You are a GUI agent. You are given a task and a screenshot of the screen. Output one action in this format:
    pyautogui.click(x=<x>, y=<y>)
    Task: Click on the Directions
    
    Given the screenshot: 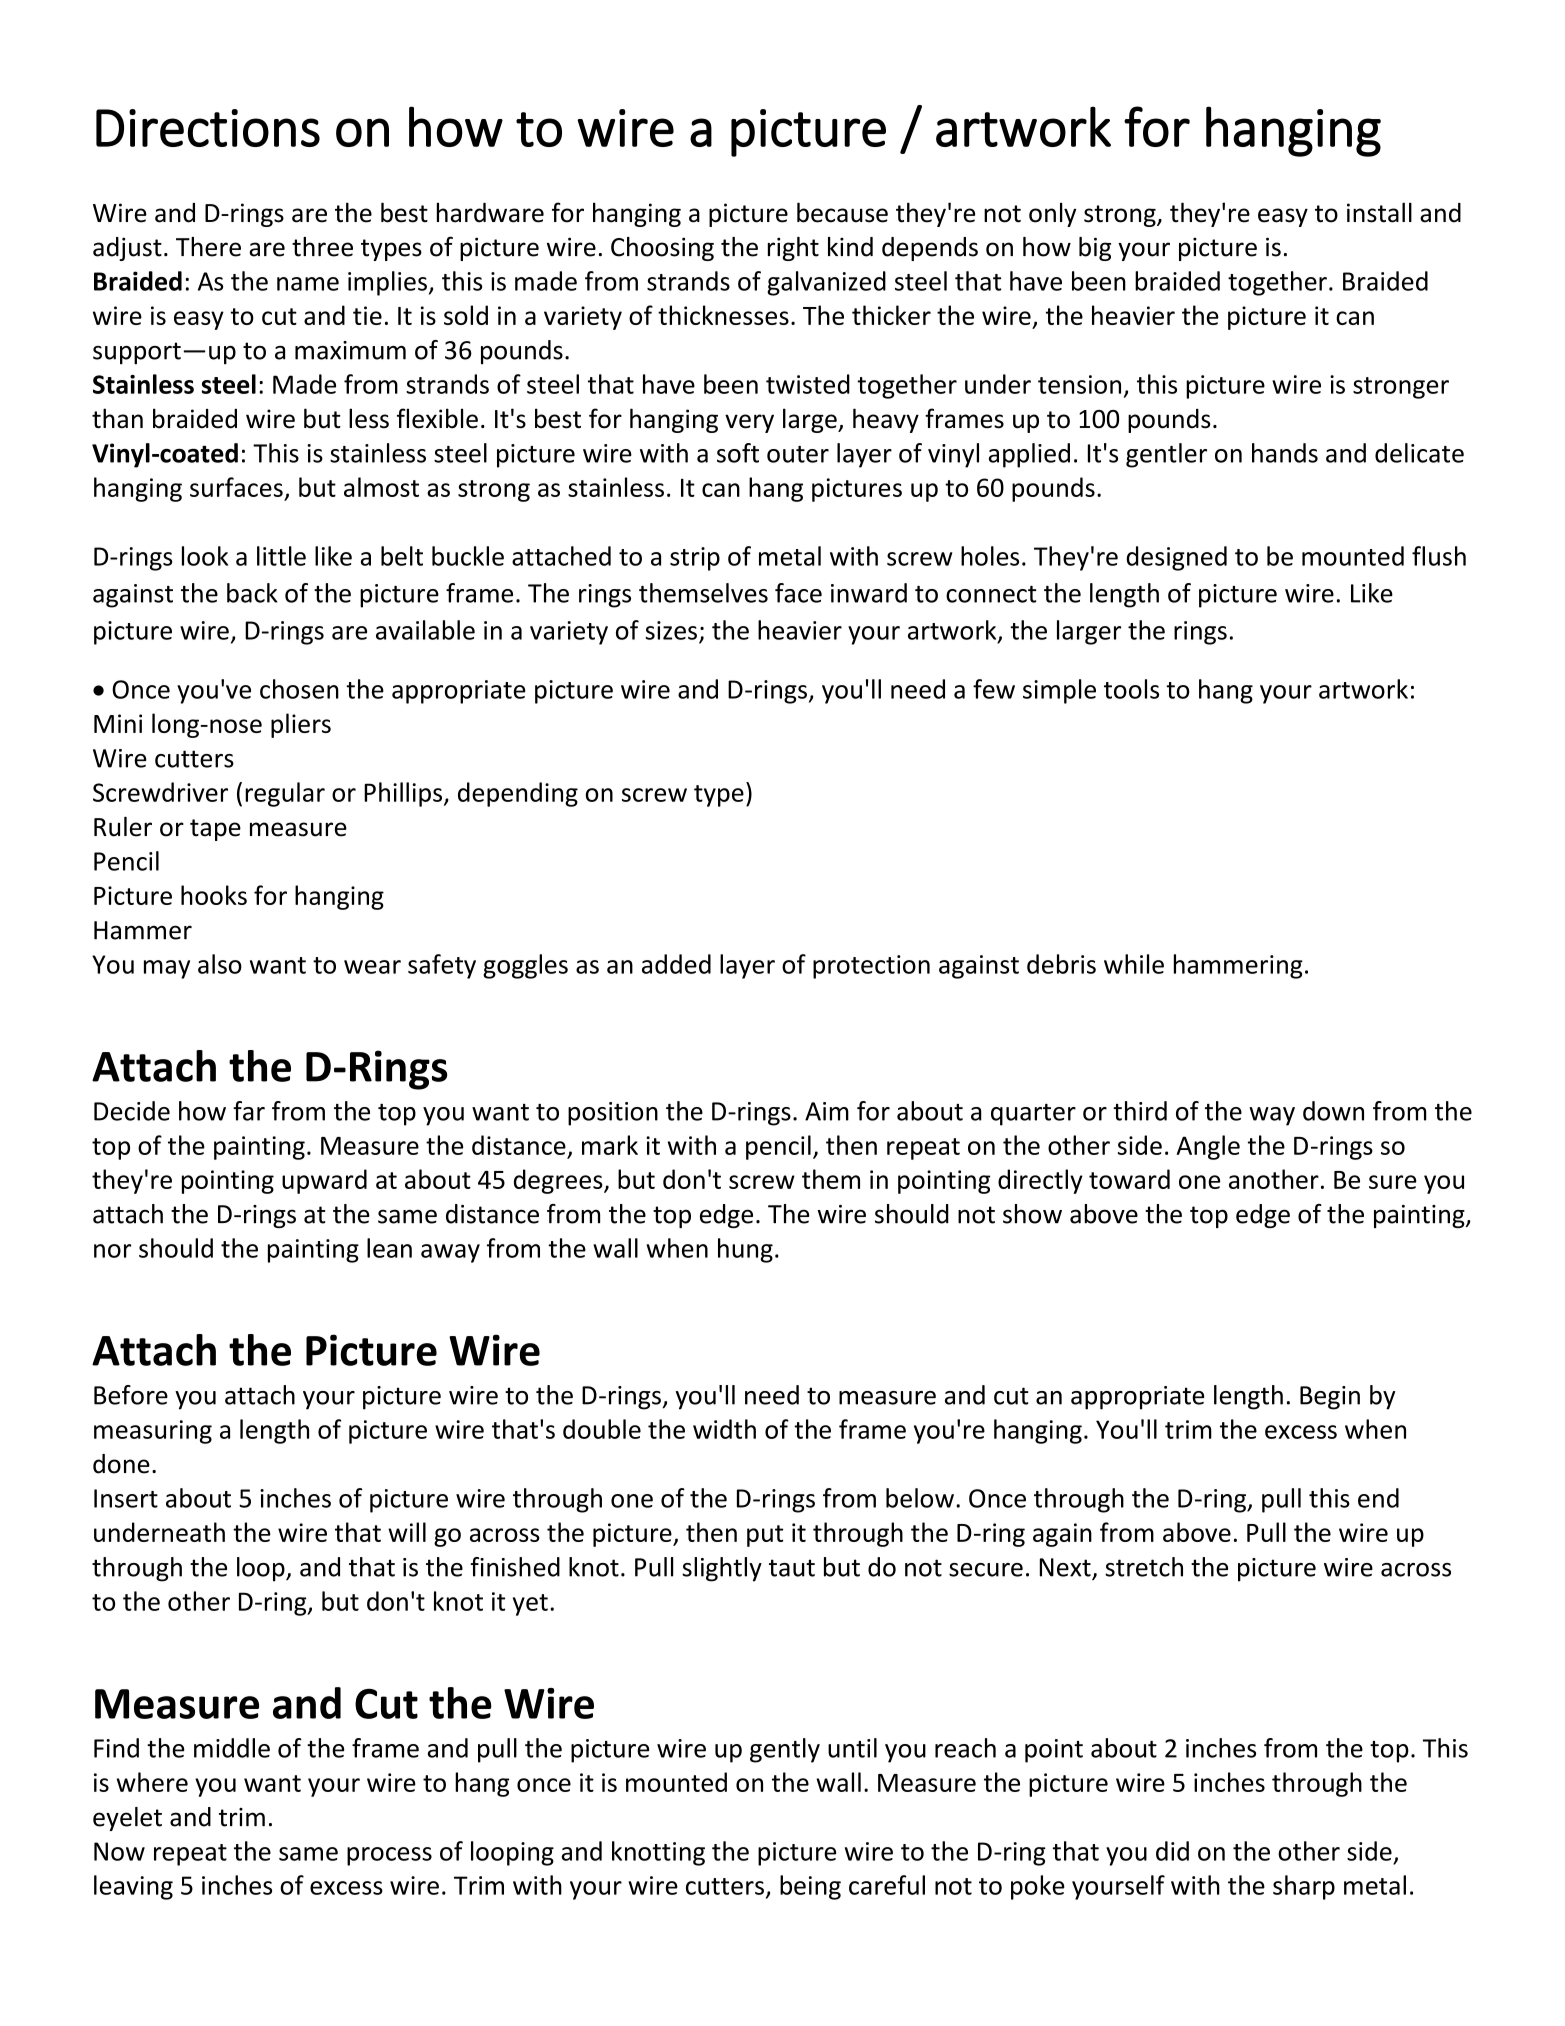 What is the action you would take?
    pyautogui.click(x=208, y=128)
